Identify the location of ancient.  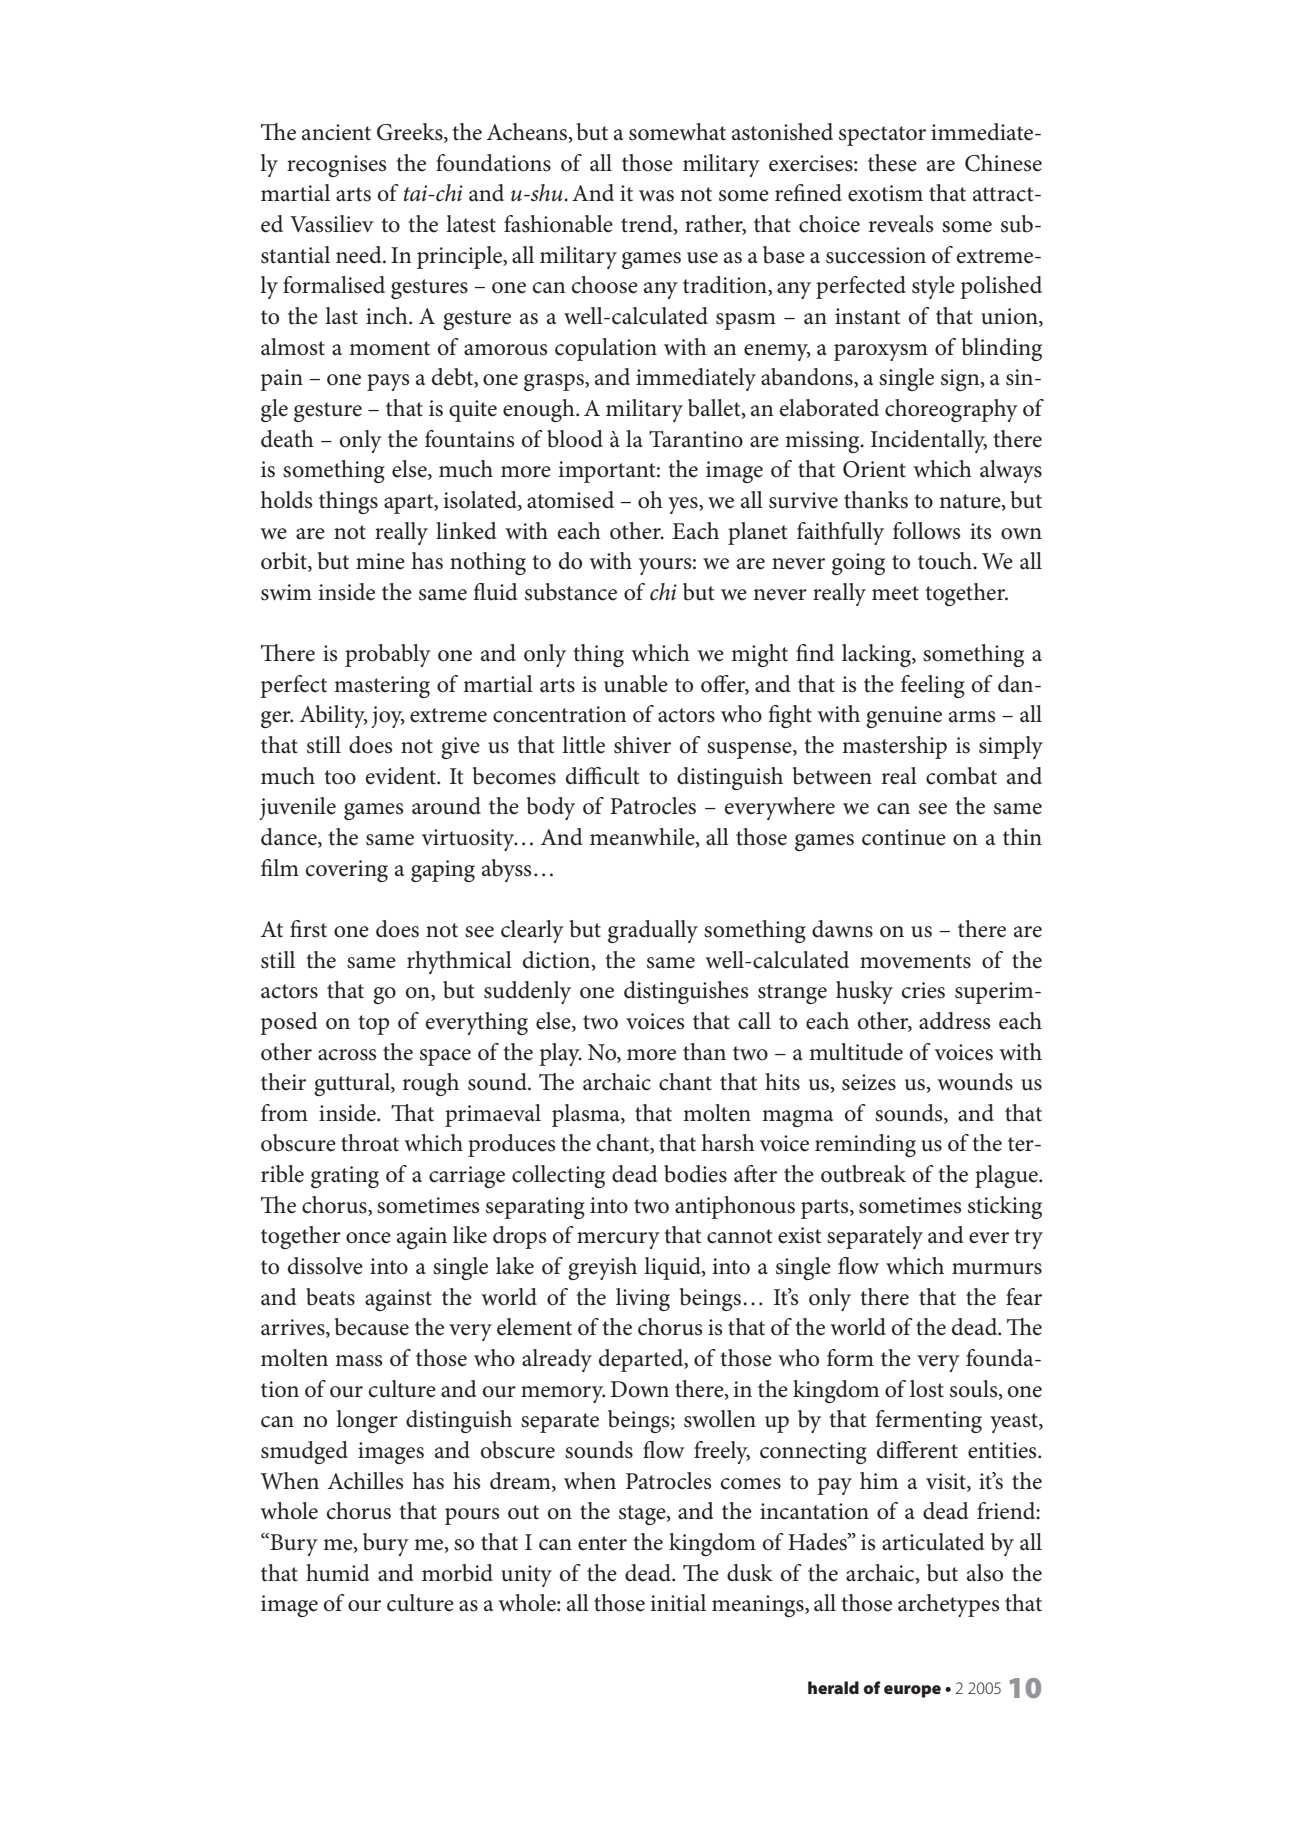
(336, 132).
